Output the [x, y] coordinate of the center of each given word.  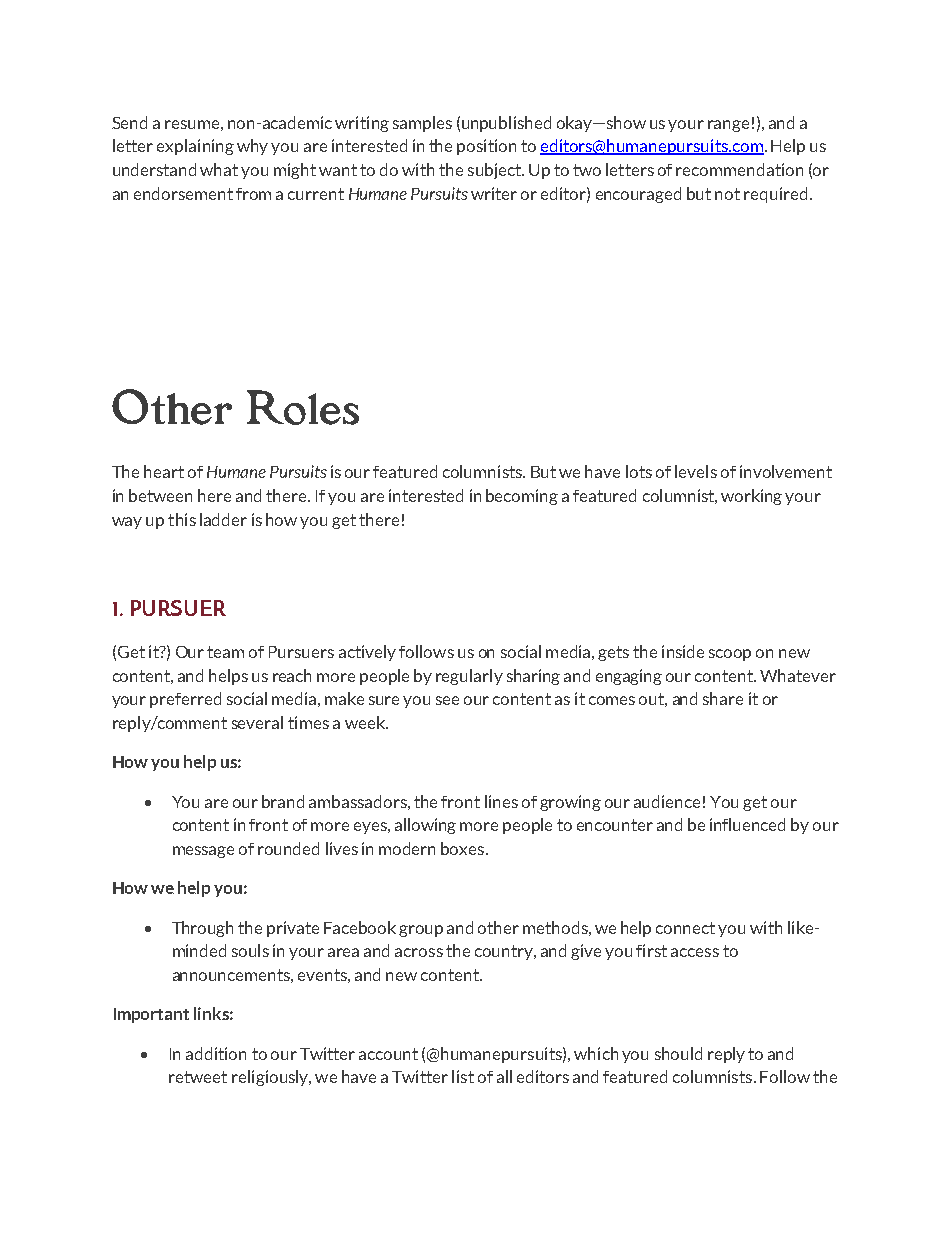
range [728, 126]
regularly [469, 677]
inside [683, 651]
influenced [747, 824]
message [203, 852]
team [225, 652]
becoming [522, 497]
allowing [425, 826]
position [486, 147]
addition [216, 1053]
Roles [303, 407]
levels [696, 471]
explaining [195, 147]
